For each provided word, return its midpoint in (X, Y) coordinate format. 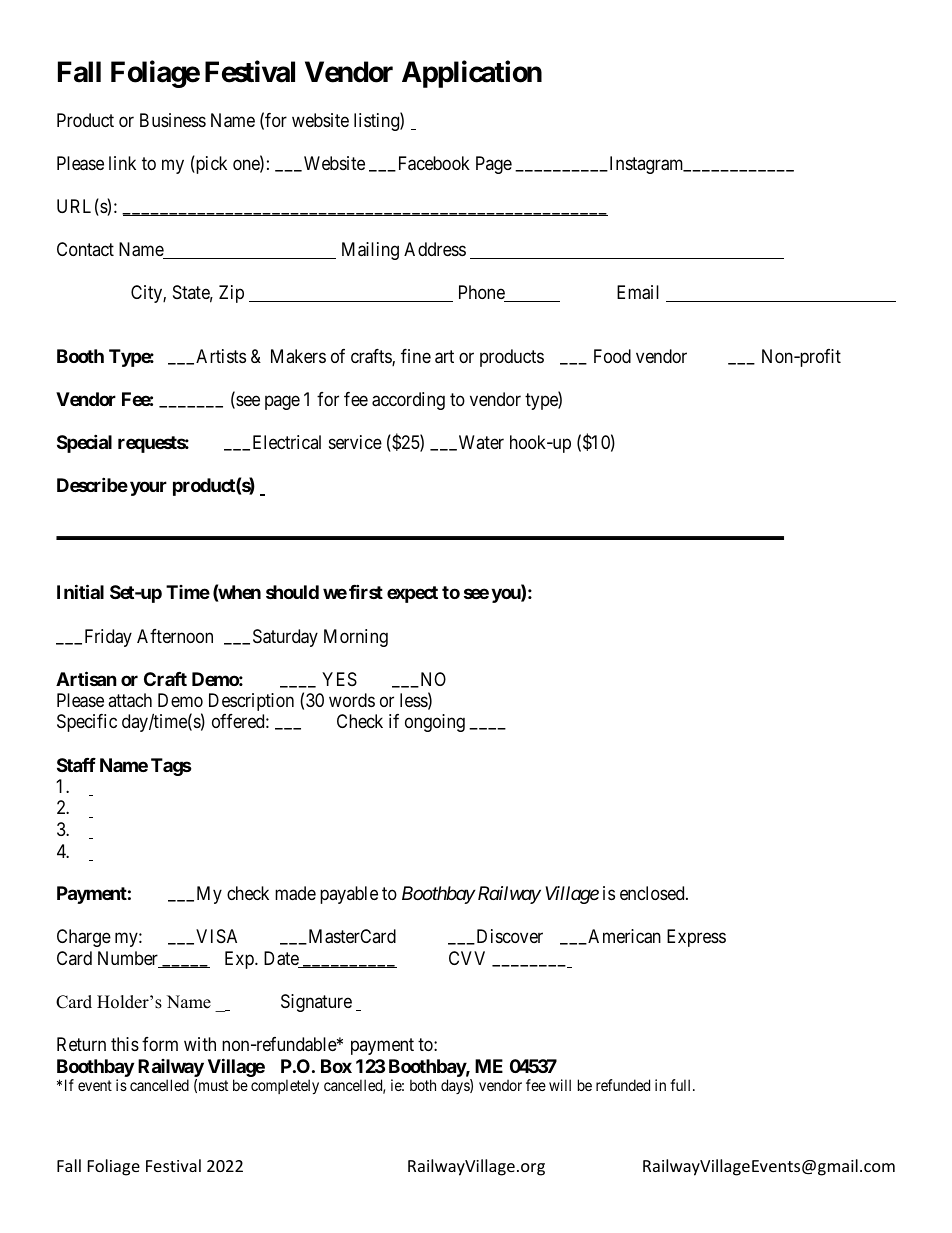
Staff (76, 765)
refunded (623, 1085)
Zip (231, 294)
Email (638, 292)
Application (472, 74)
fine (416, 356)
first (366, 592)
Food (612, 356)
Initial (80, 592)
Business (173, 120)
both (423, 1085)
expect (412, 594)
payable (349, 895)
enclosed (653, 893)
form (160, 1044)
